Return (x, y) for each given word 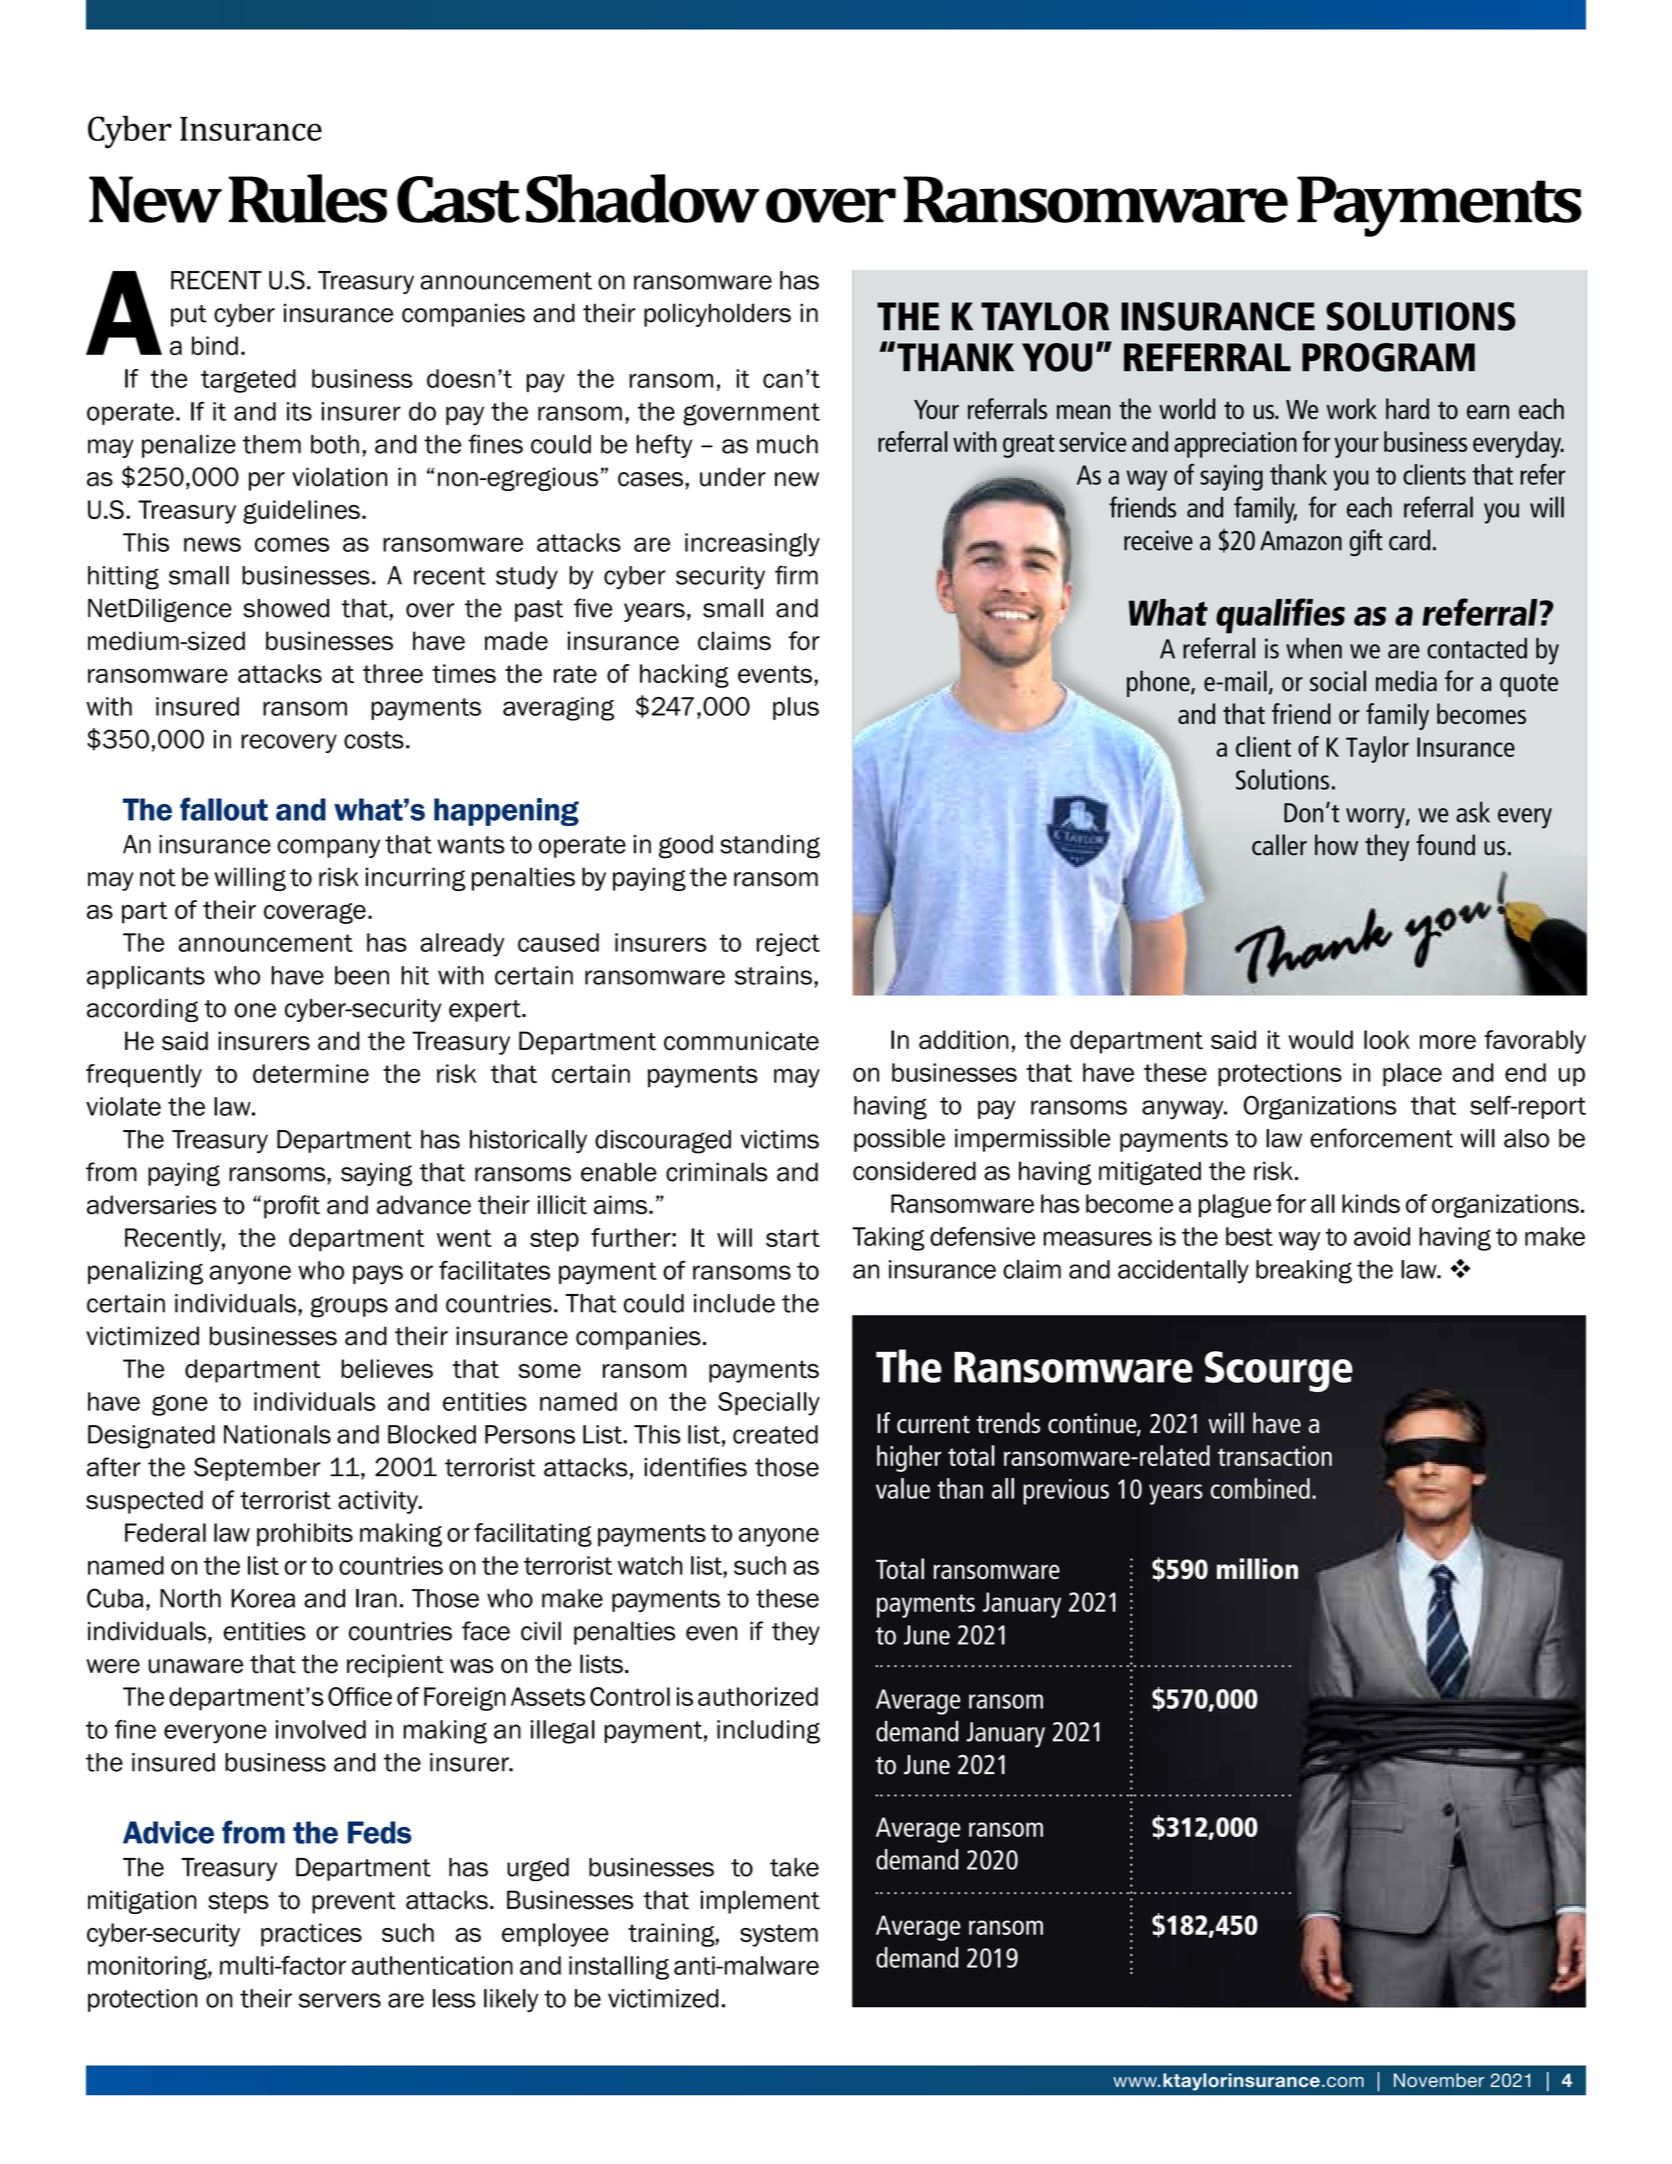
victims (780, 1139)
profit (292, 1207)
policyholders (717, 315)
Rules (308, 198)
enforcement (1381, 1138)
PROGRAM (1388, 357)
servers (340, 2000)
